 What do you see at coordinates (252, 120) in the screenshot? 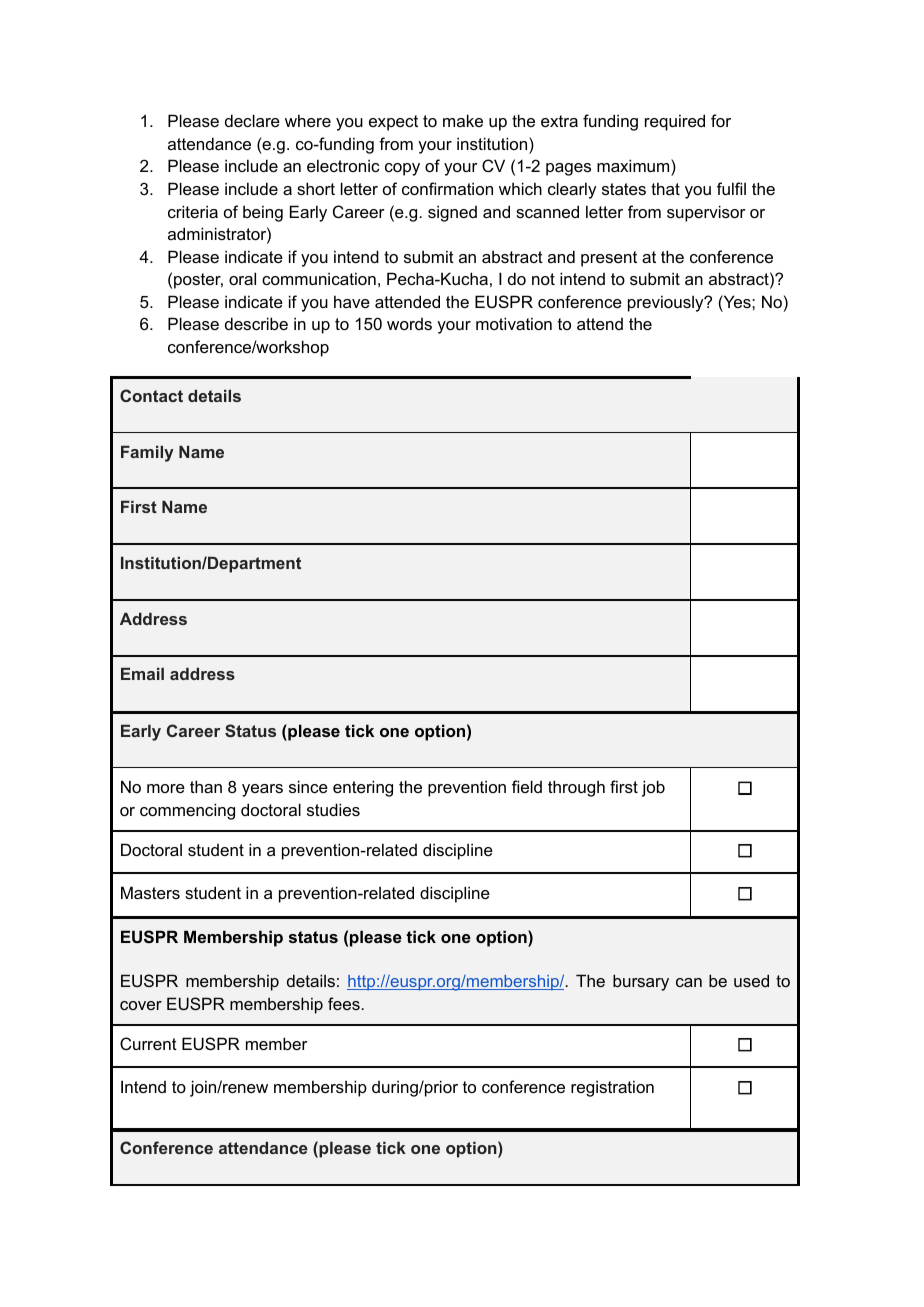
I see `declare` at bounding box center [252, 120].
